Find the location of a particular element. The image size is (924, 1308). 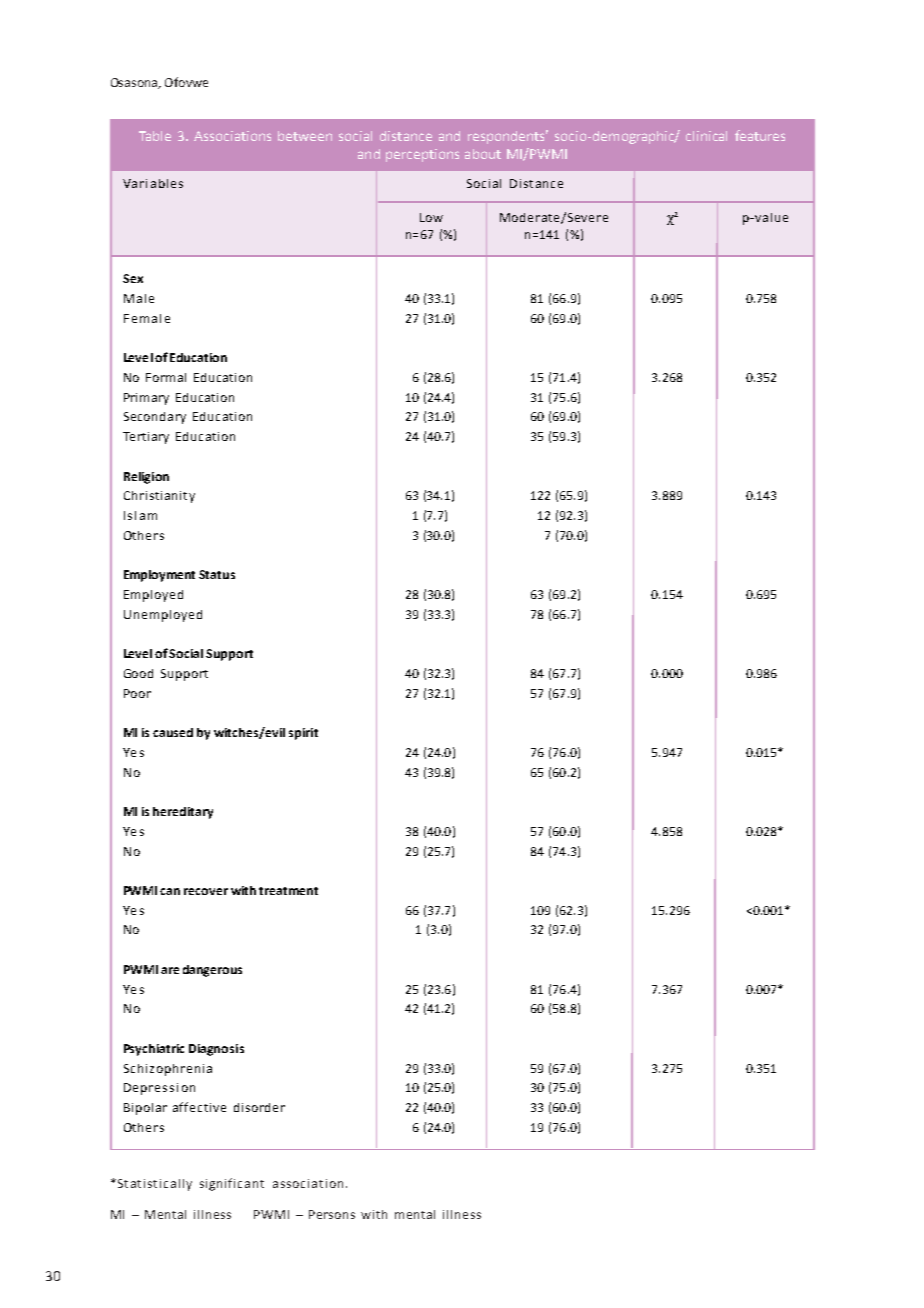

clinical is located at coordinates (706, 136).
